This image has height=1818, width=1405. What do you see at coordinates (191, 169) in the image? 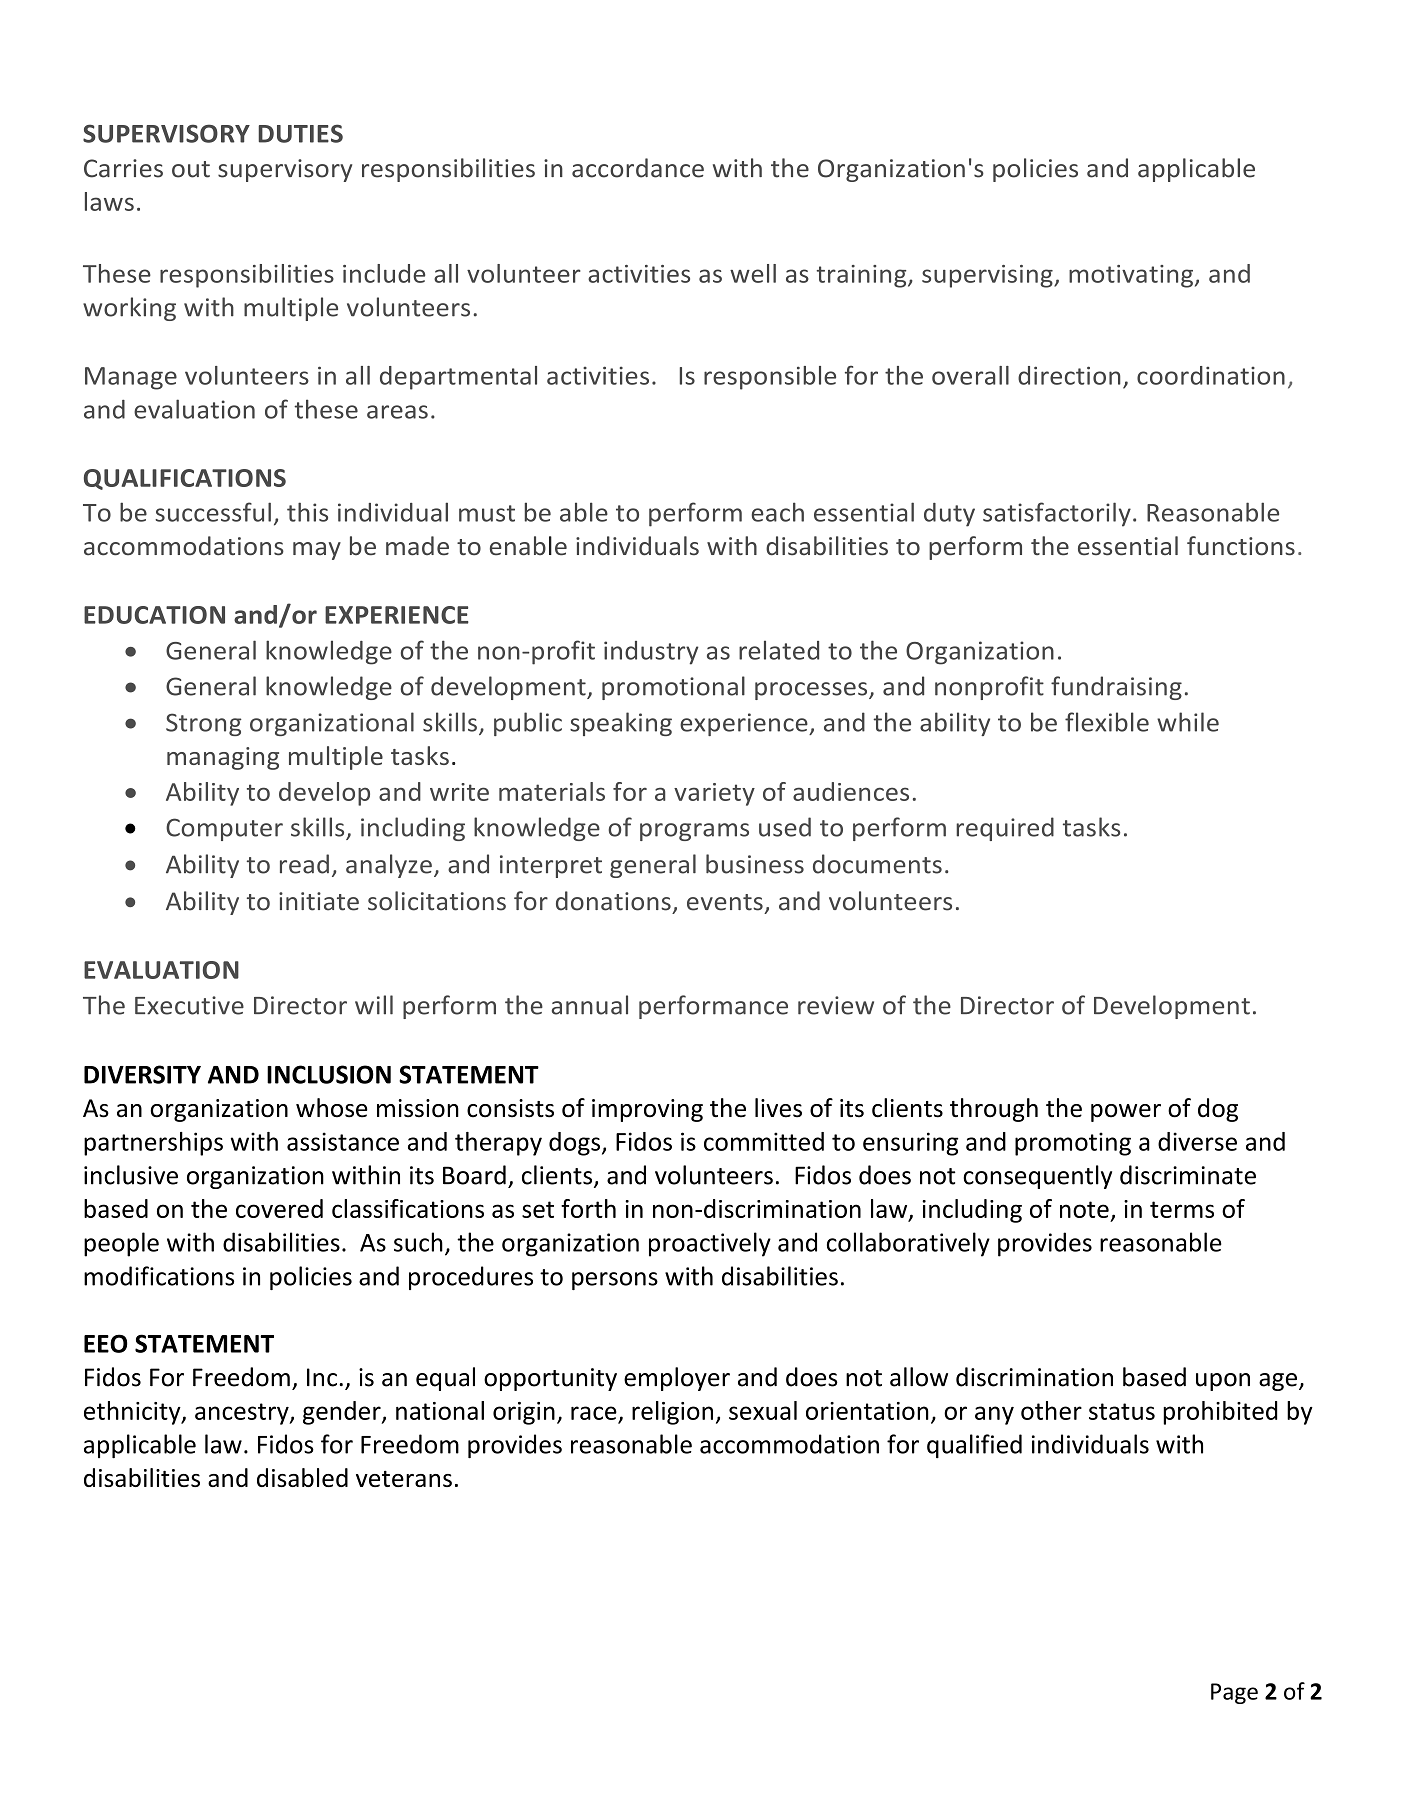
I see `out` at bounding box center [191, 169].
